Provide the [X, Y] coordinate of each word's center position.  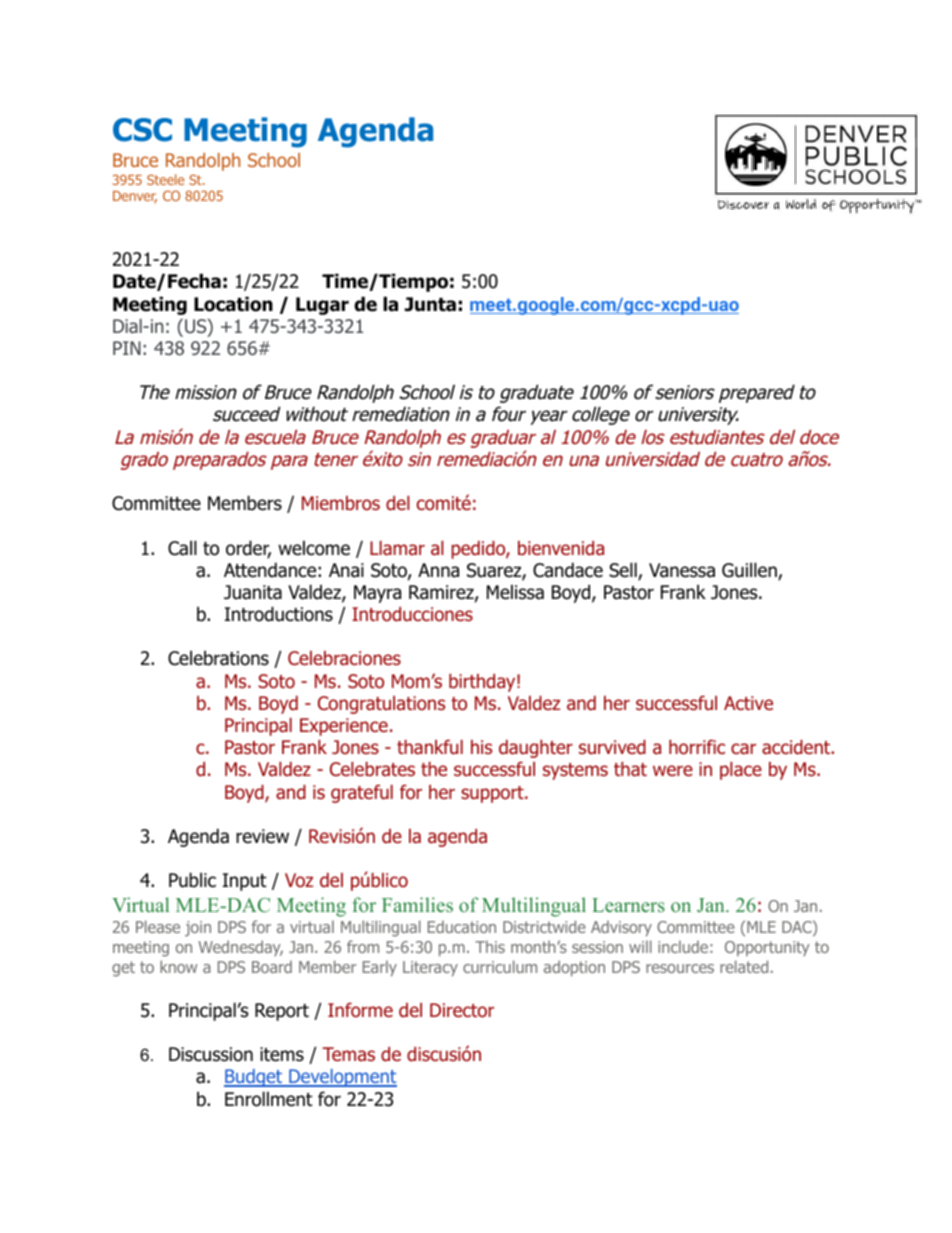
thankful [430, 747]
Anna [438, 570]
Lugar [322, 306]
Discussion [211, 1054]
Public [192, 880]
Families [417, 904]
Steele [165, 179]
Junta [430, 304]
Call [182, 548]
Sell [624, 571]
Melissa [515, 592]
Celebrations [218, 658]
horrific [697, 747]
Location [233, 304]
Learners [628, 905]
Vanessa [682, 570]
